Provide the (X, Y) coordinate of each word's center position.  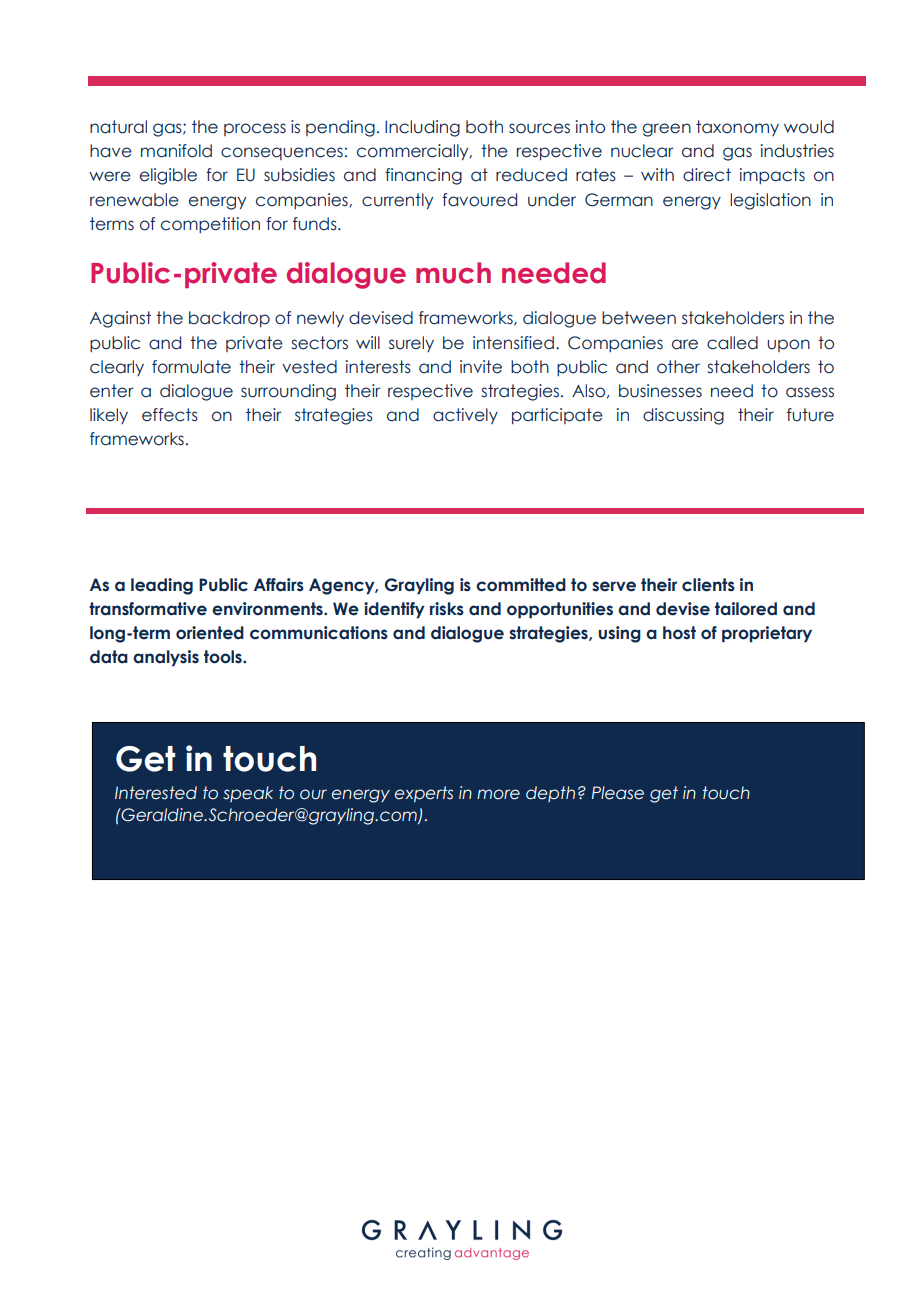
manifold (176, 151)
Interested (156, 793)
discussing (683, 416)
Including (422, 128)
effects (170, 415)
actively (465, 416)
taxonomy (737, 128)
